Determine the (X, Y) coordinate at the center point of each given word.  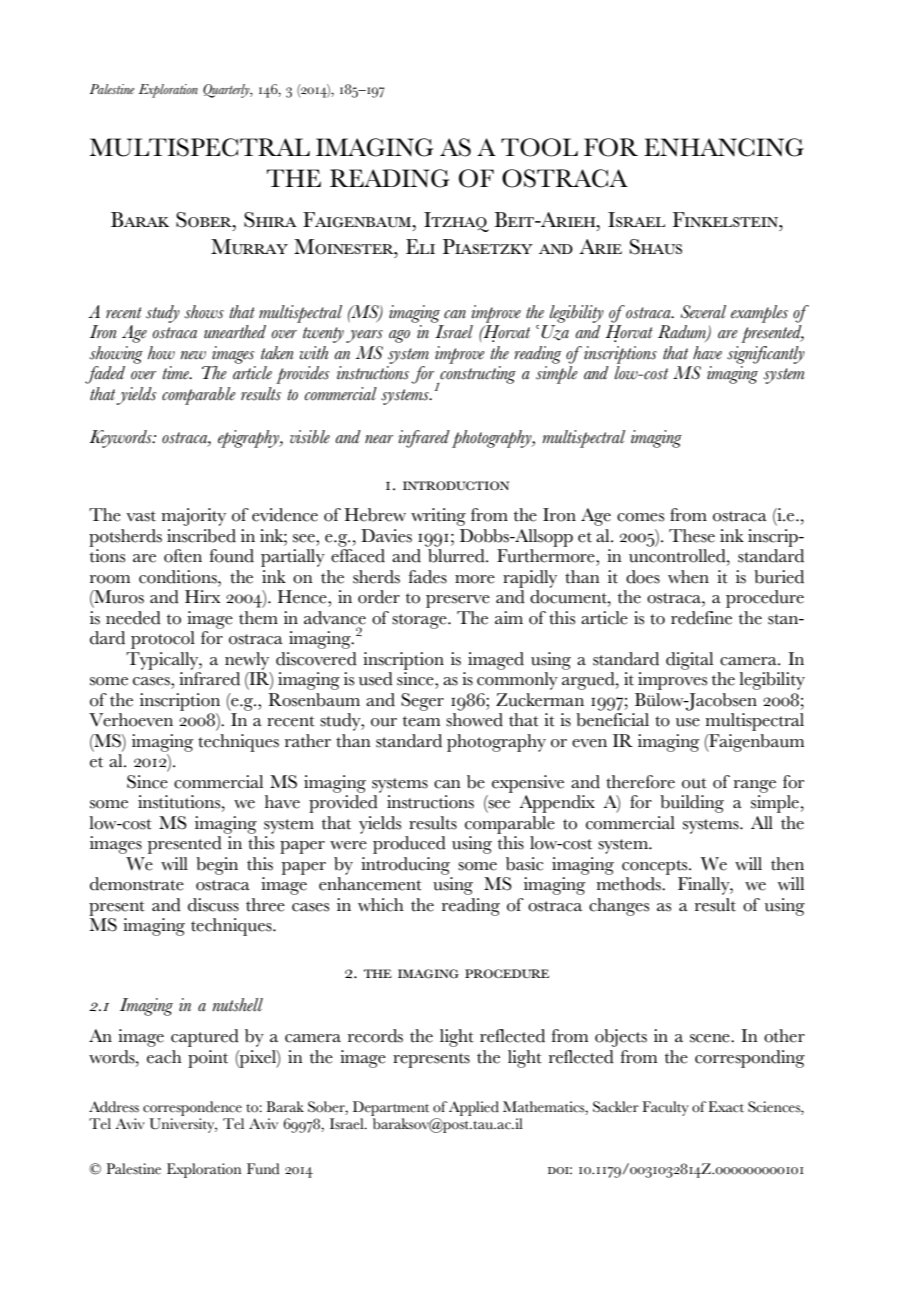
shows (204, 312)
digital (689, 661)
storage (420, 621)
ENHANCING (724, 147)
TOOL (539, 147)
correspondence (192, 1108)
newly (247, 661)
